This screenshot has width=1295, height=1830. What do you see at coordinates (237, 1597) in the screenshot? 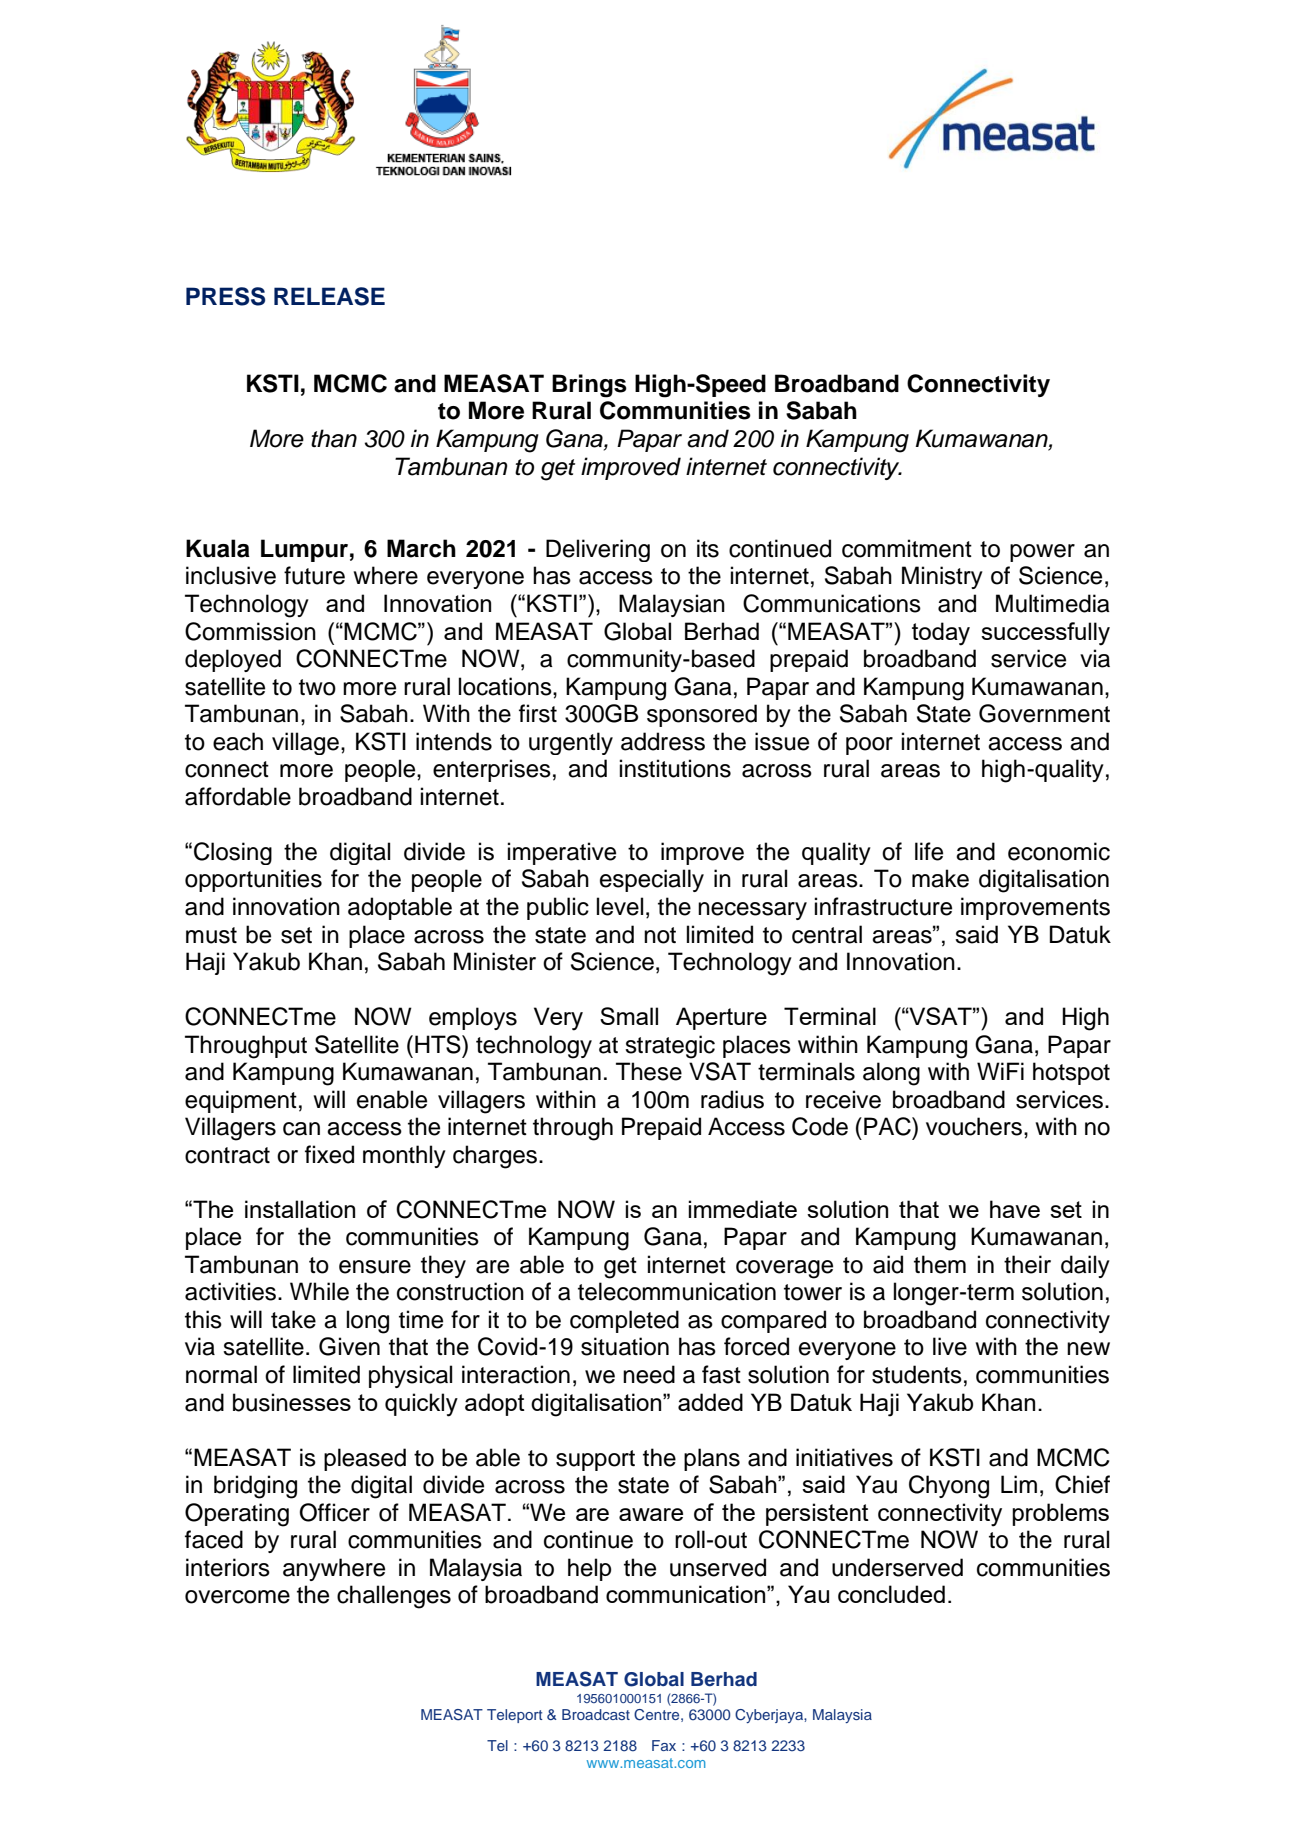
I see `overcome` at bounding box center [237, 1597].
